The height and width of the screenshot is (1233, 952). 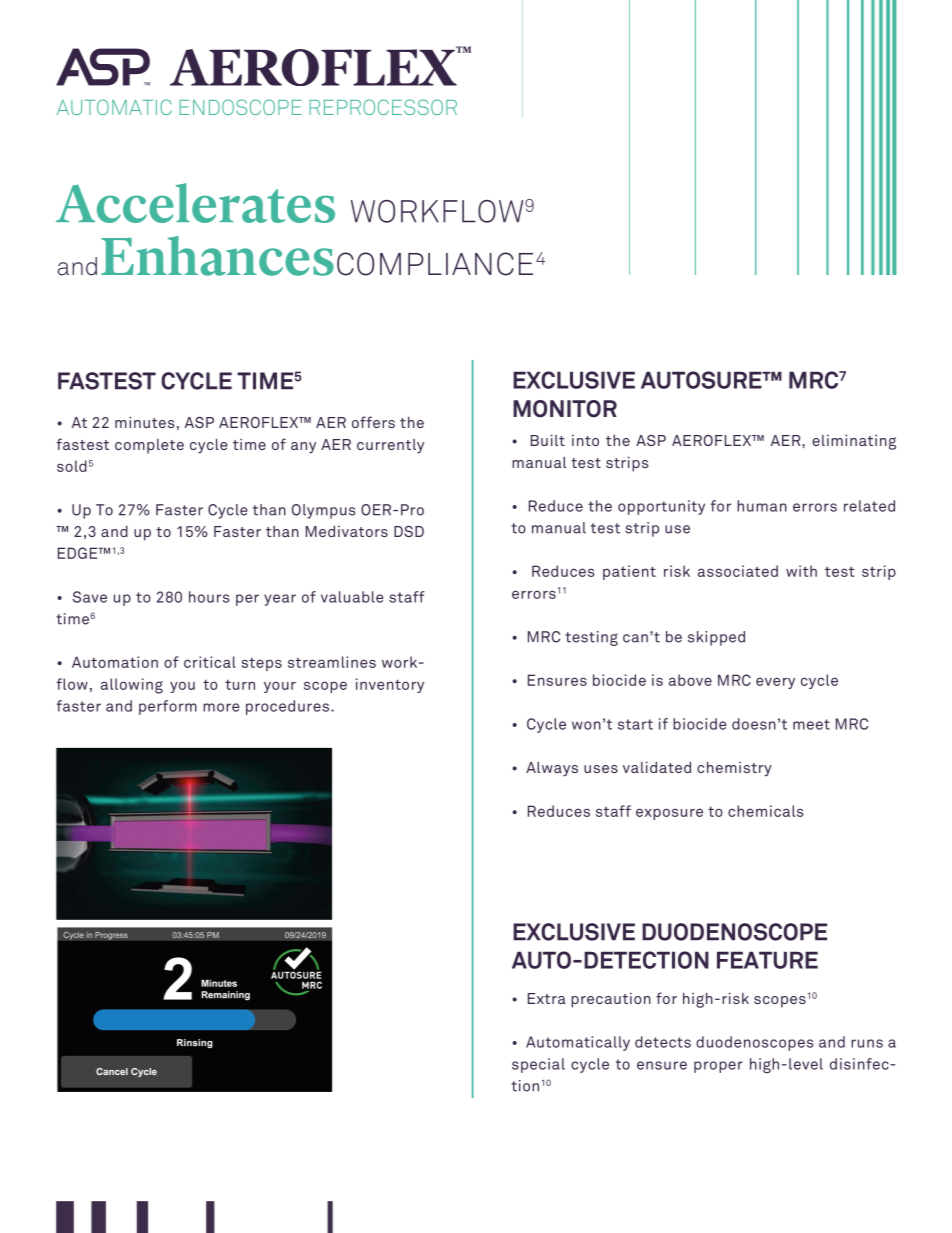 I want to click on skipped, so click(x=716, y=638).
